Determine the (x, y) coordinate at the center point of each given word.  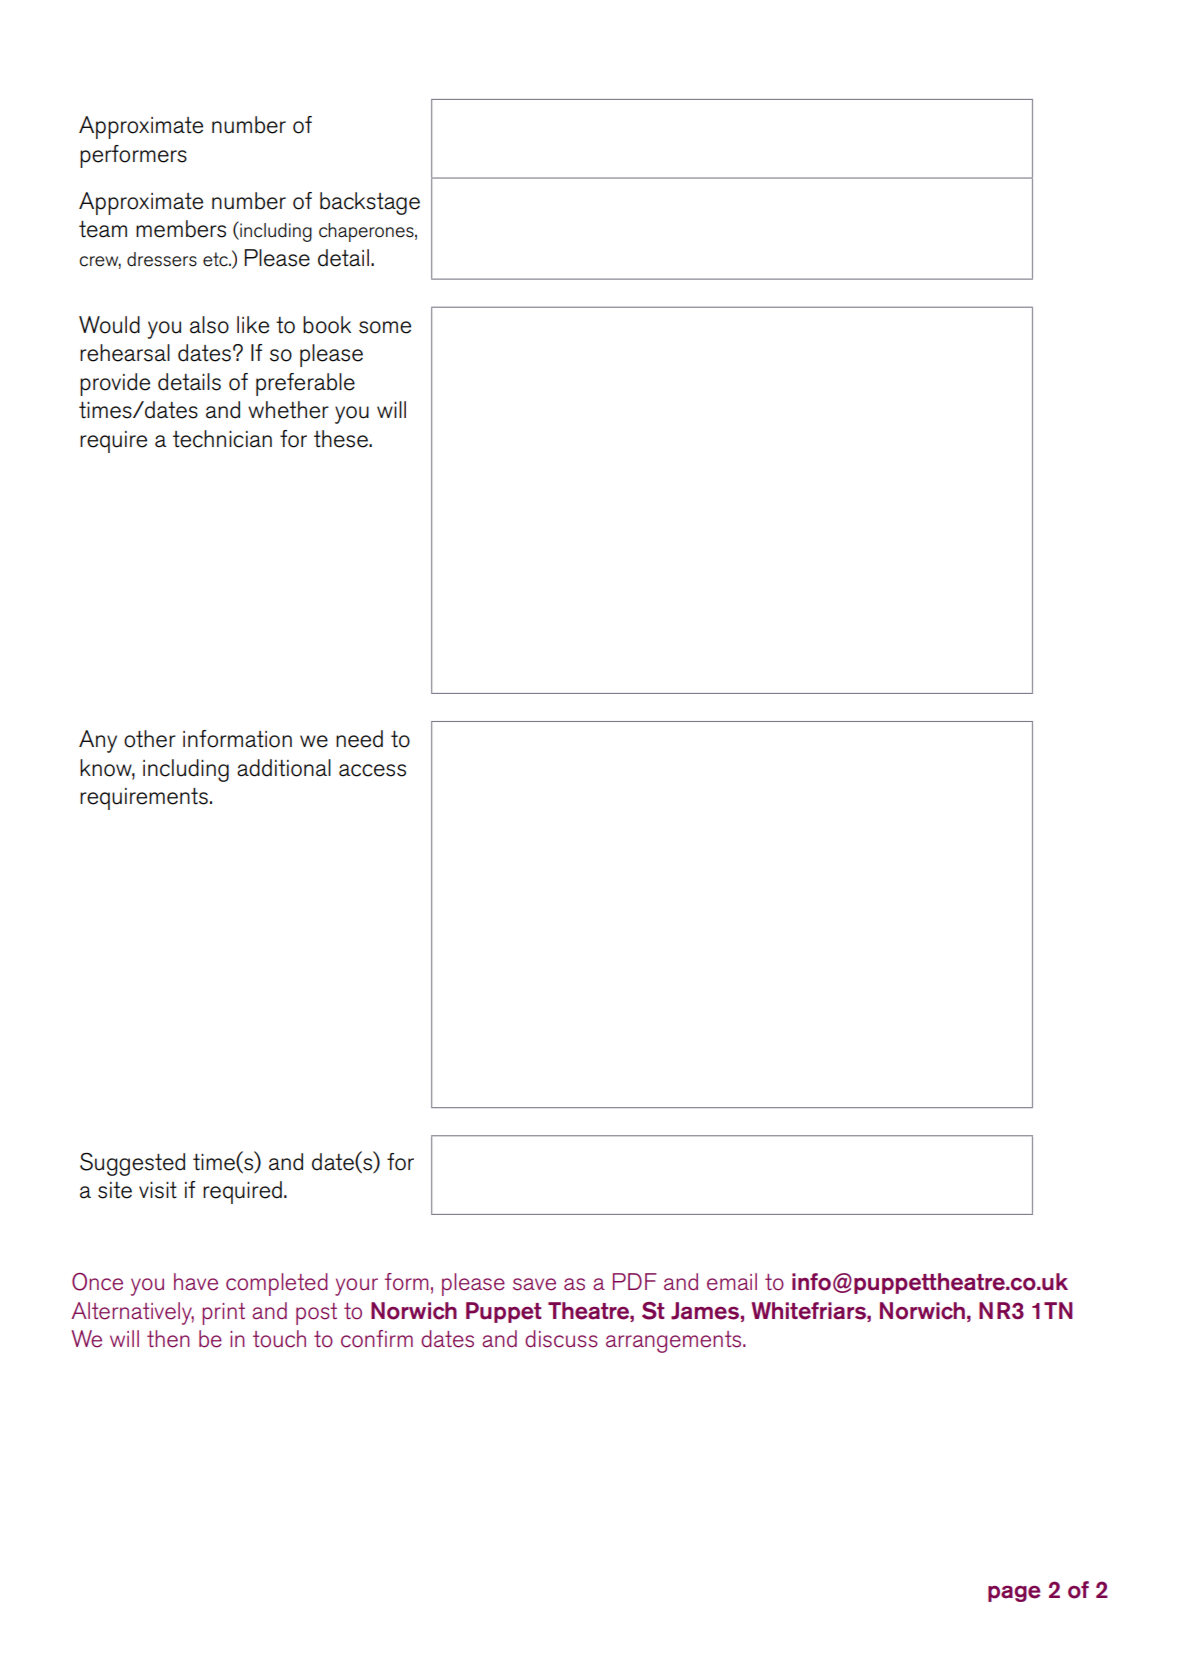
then (168, 1339)
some (385, 327)
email (732, 1282)
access (372, 770)
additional (284, 768)
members (181, 229)
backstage (370, 203)
